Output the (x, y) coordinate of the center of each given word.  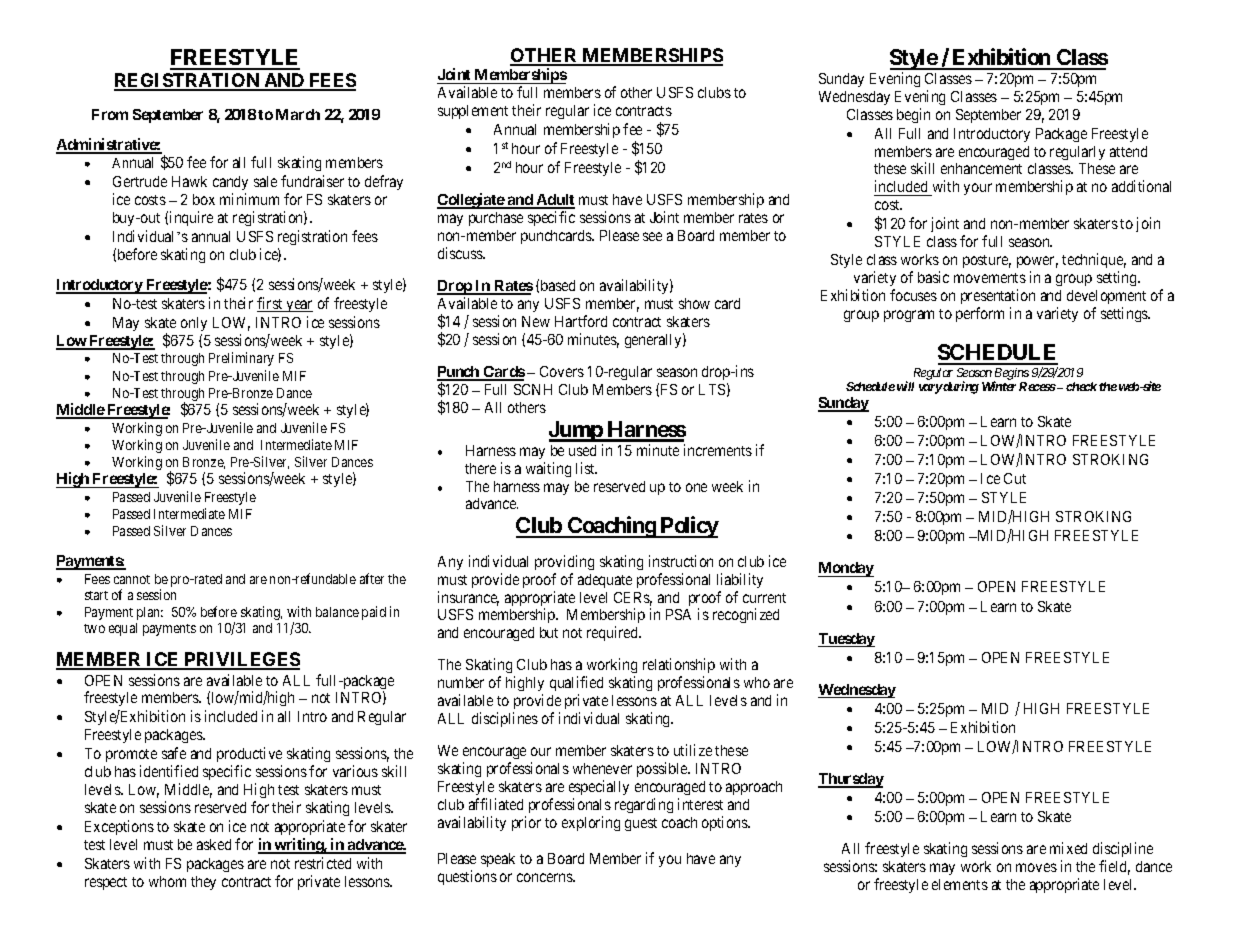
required (614, 633)
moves (1036, 867)
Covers (562, 371)
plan (150, 613)
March (298, 114)
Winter (999, 386)
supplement (473, 112)
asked (214, 844)
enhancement (981, 168)
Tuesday (846, 640)
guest (641, 824)
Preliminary (241, 359)
